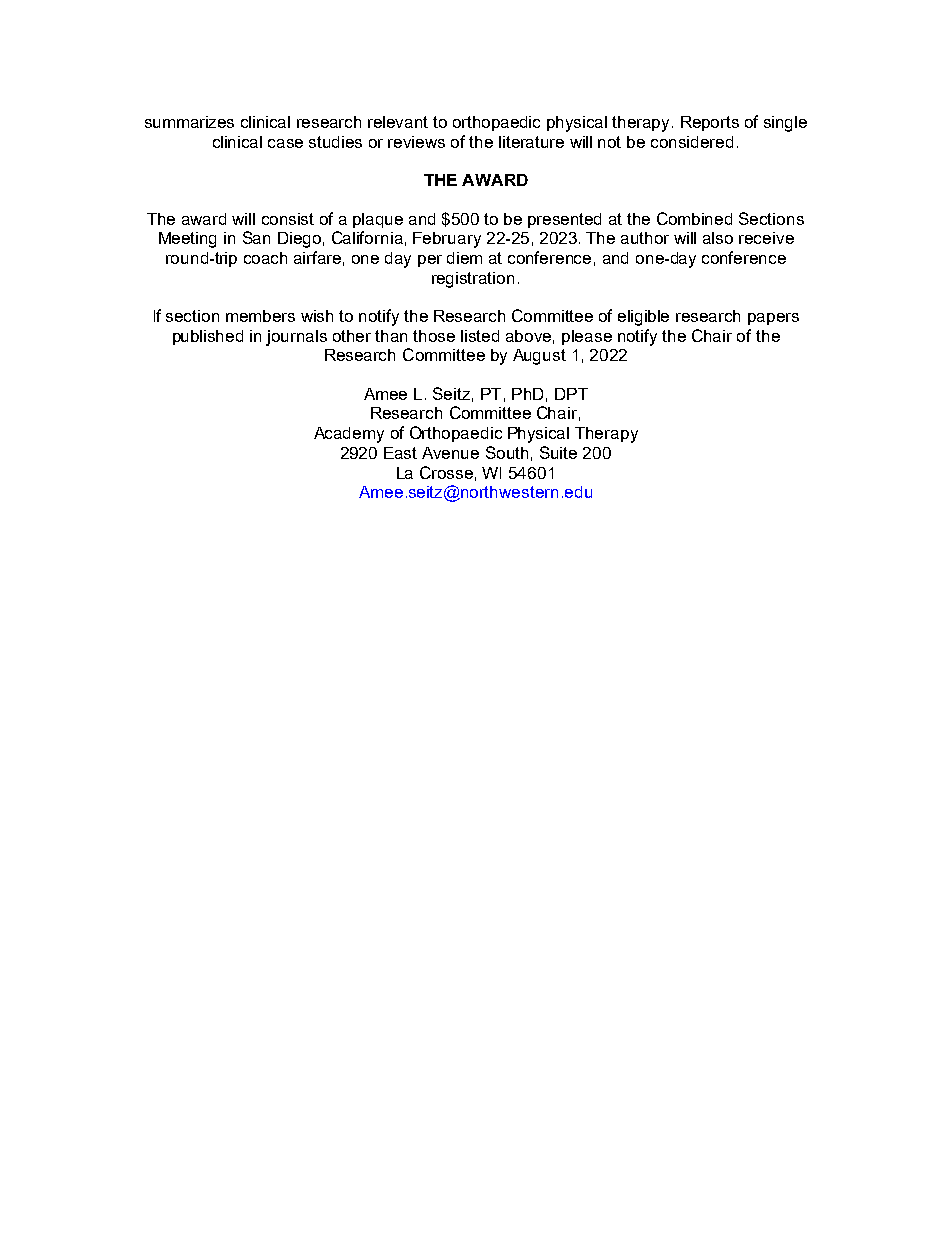 This document has width=952, height=1233. I want to click on presented, so click(564, 220).
